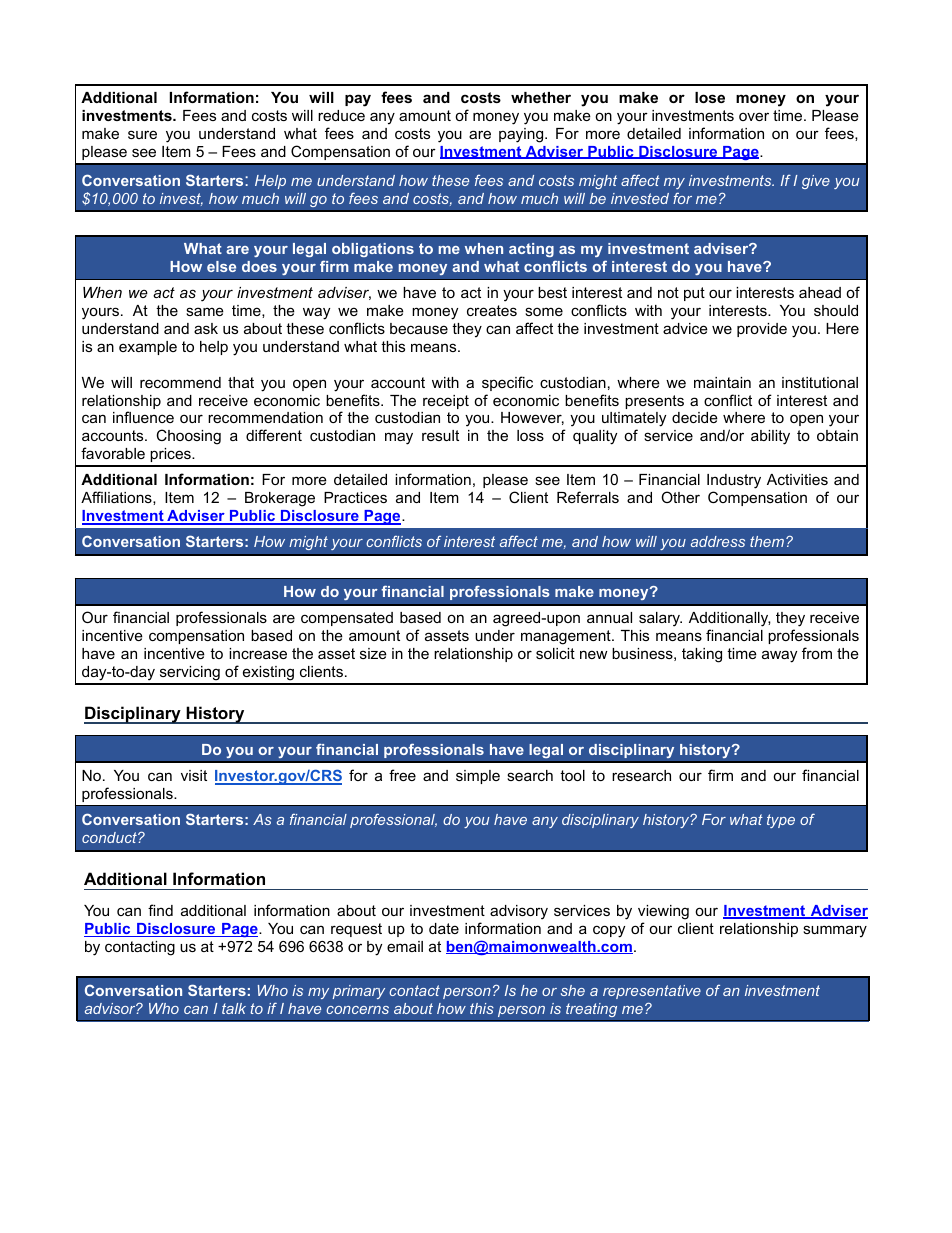 Image resolution: width=952 pixels, height=1233 pixels. What do you see at coordinates (234, 1008) in the image?
I see `talk` at bounding box center [234, 1008].
